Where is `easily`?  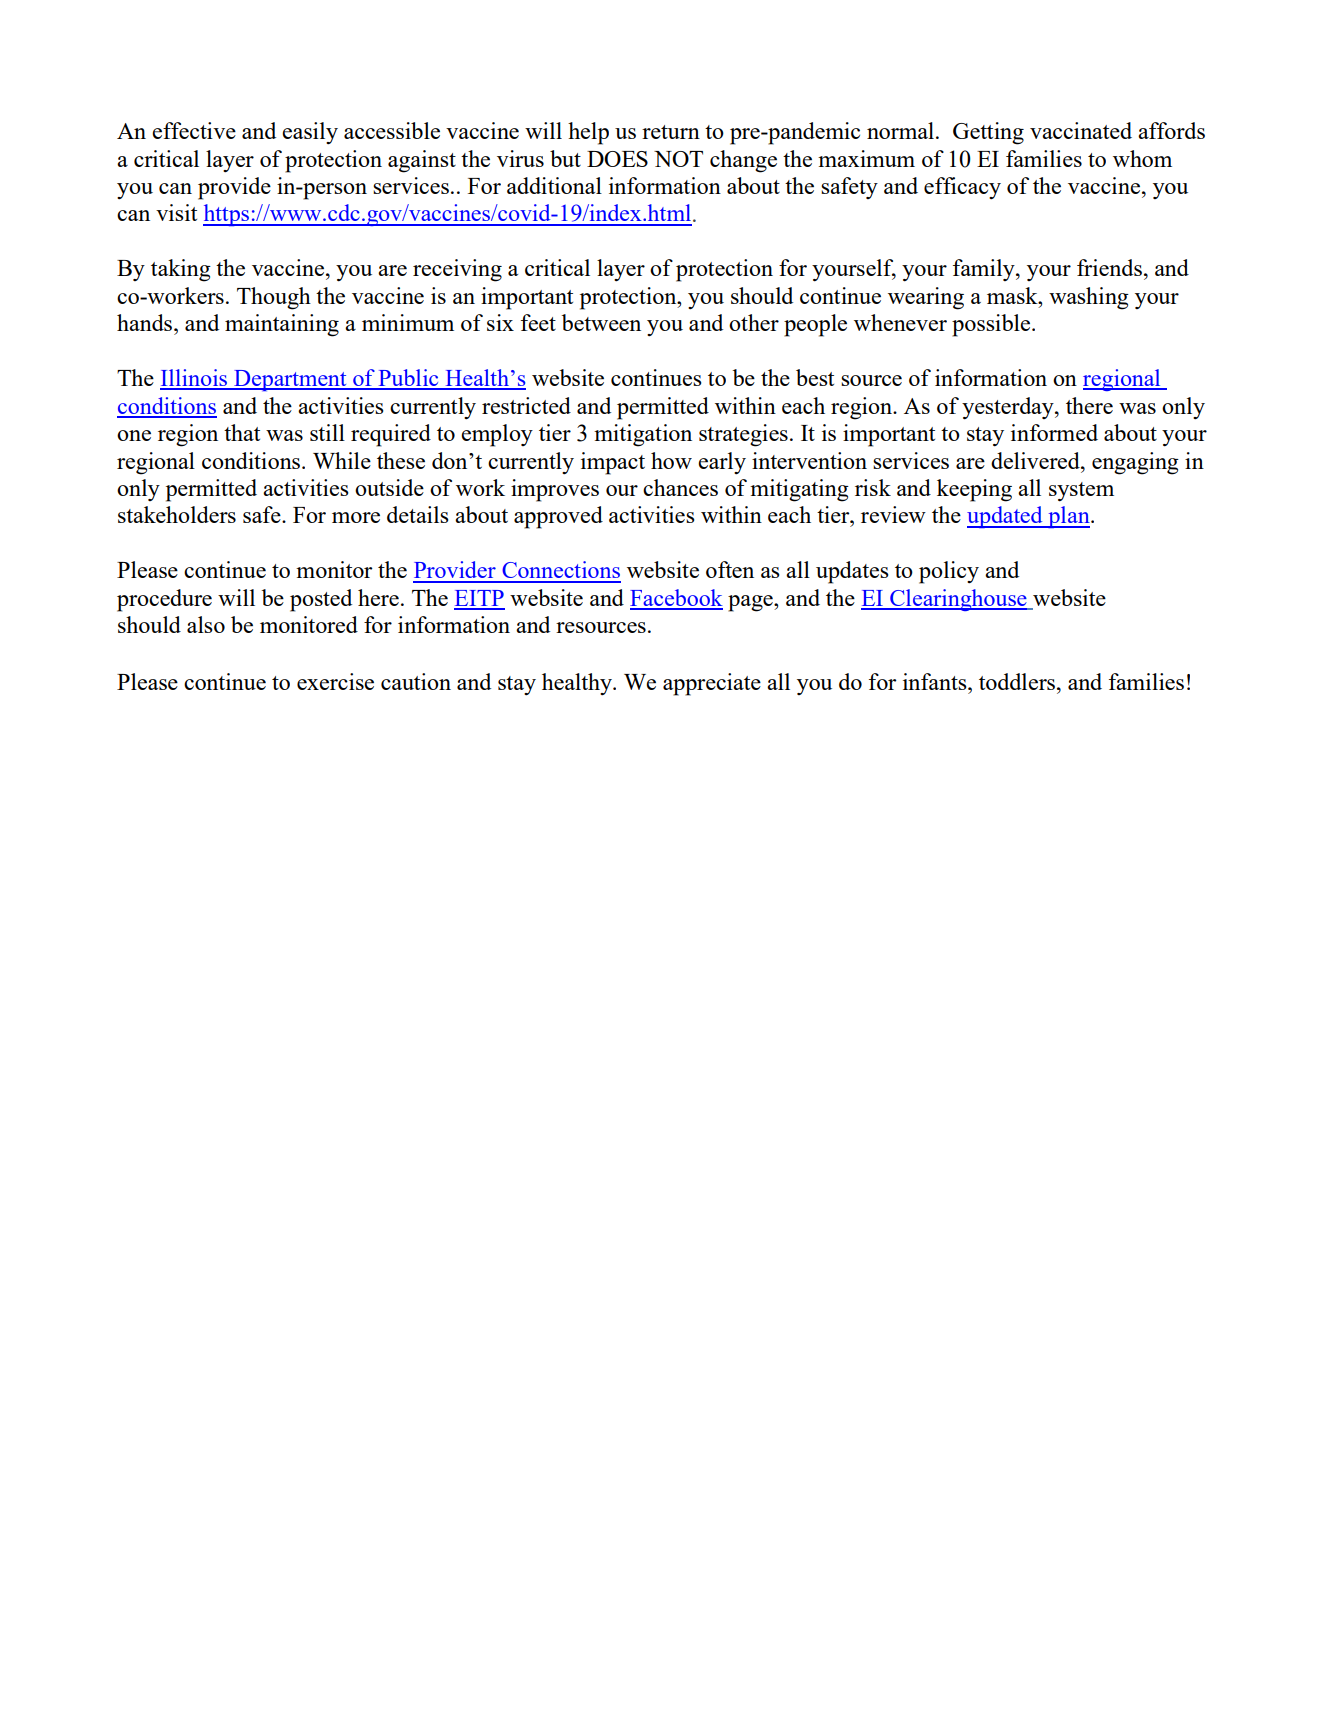
easily is located at coordinates (310, 133).
